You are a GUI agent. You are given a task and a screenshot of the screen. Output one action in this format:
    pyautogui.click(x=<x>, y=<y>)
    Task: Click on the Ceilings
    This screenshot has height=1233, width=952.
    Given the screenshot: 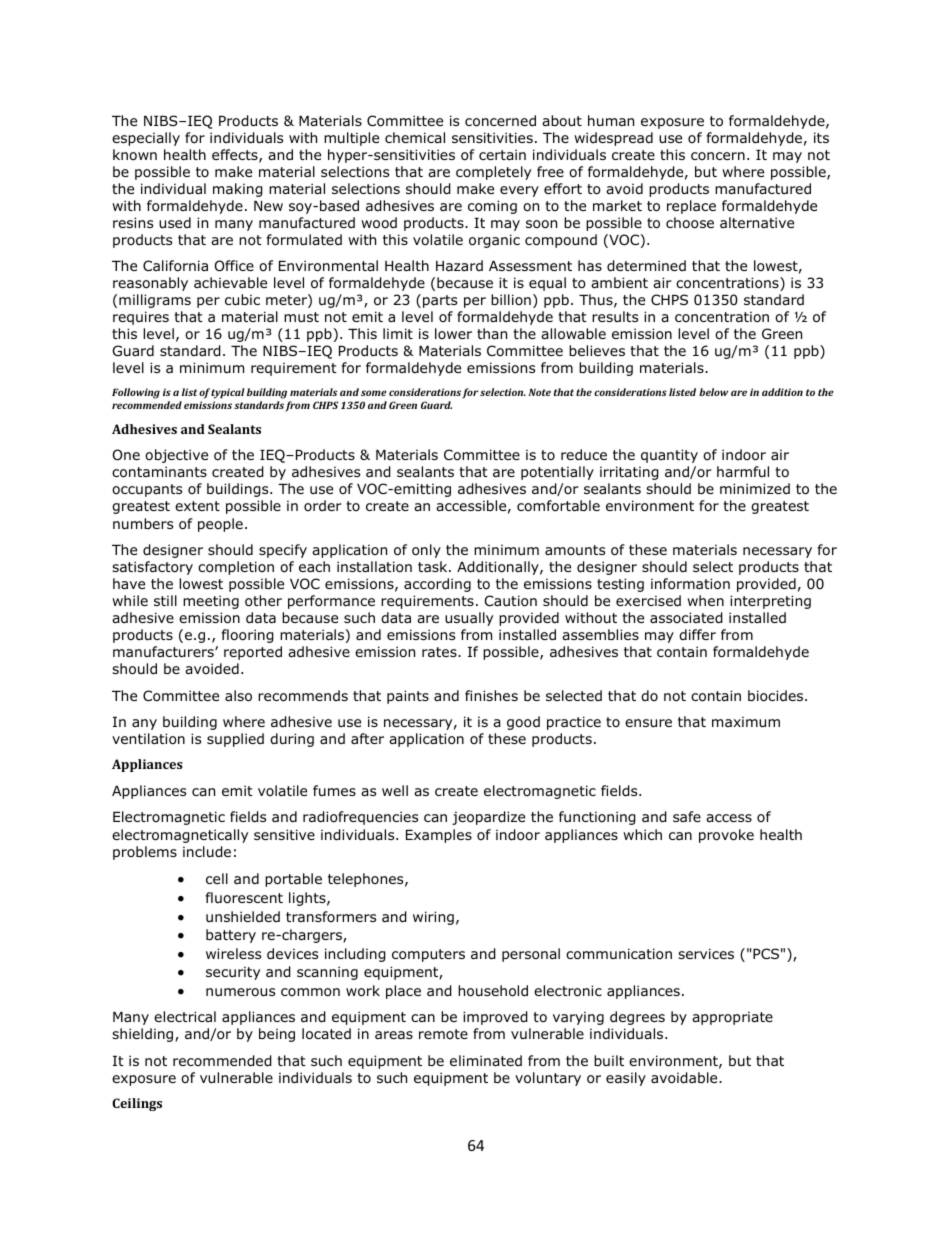 What is the action you would take?
    pyautogui.click(x=137, y=1104)
